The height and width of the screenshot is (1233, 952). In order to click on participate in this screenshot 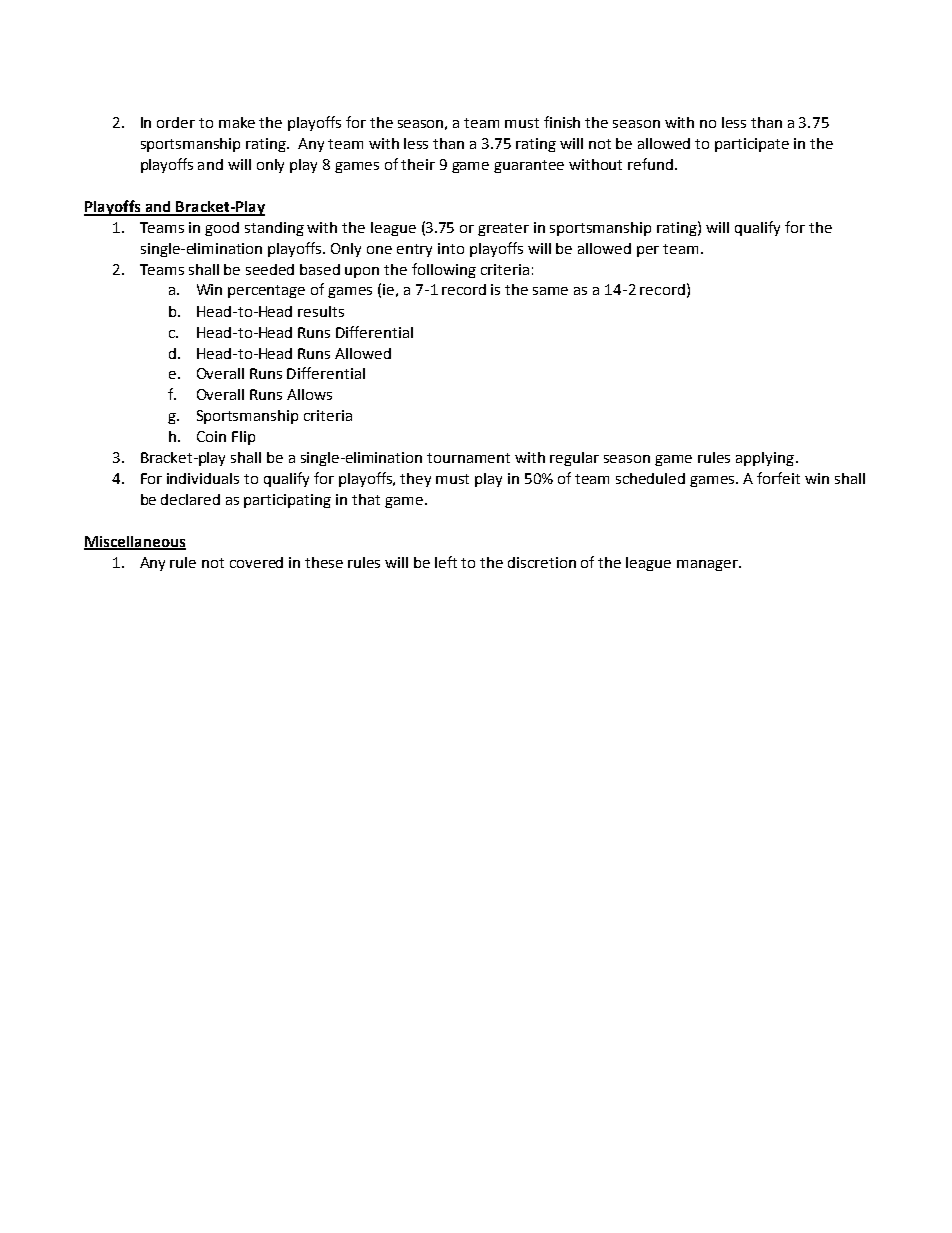, I will do `click(752, 145)`.
